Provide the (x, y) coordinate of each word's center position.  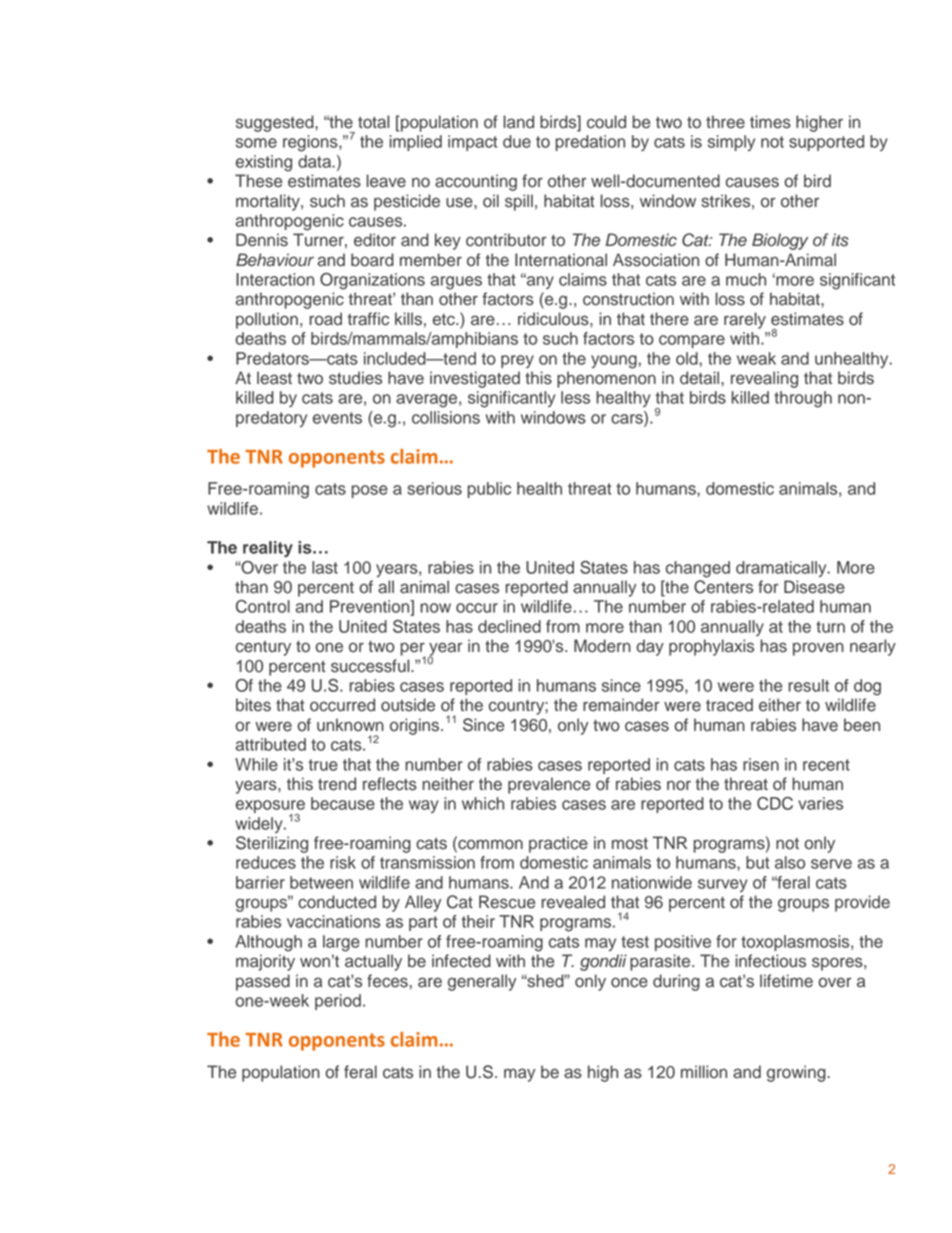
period (338, 1002)
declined (509, 626)
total (373, 122)
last (325, 567)
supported (826, 143)
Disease (814, 587)
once (629, 982)
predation (590, 143)
